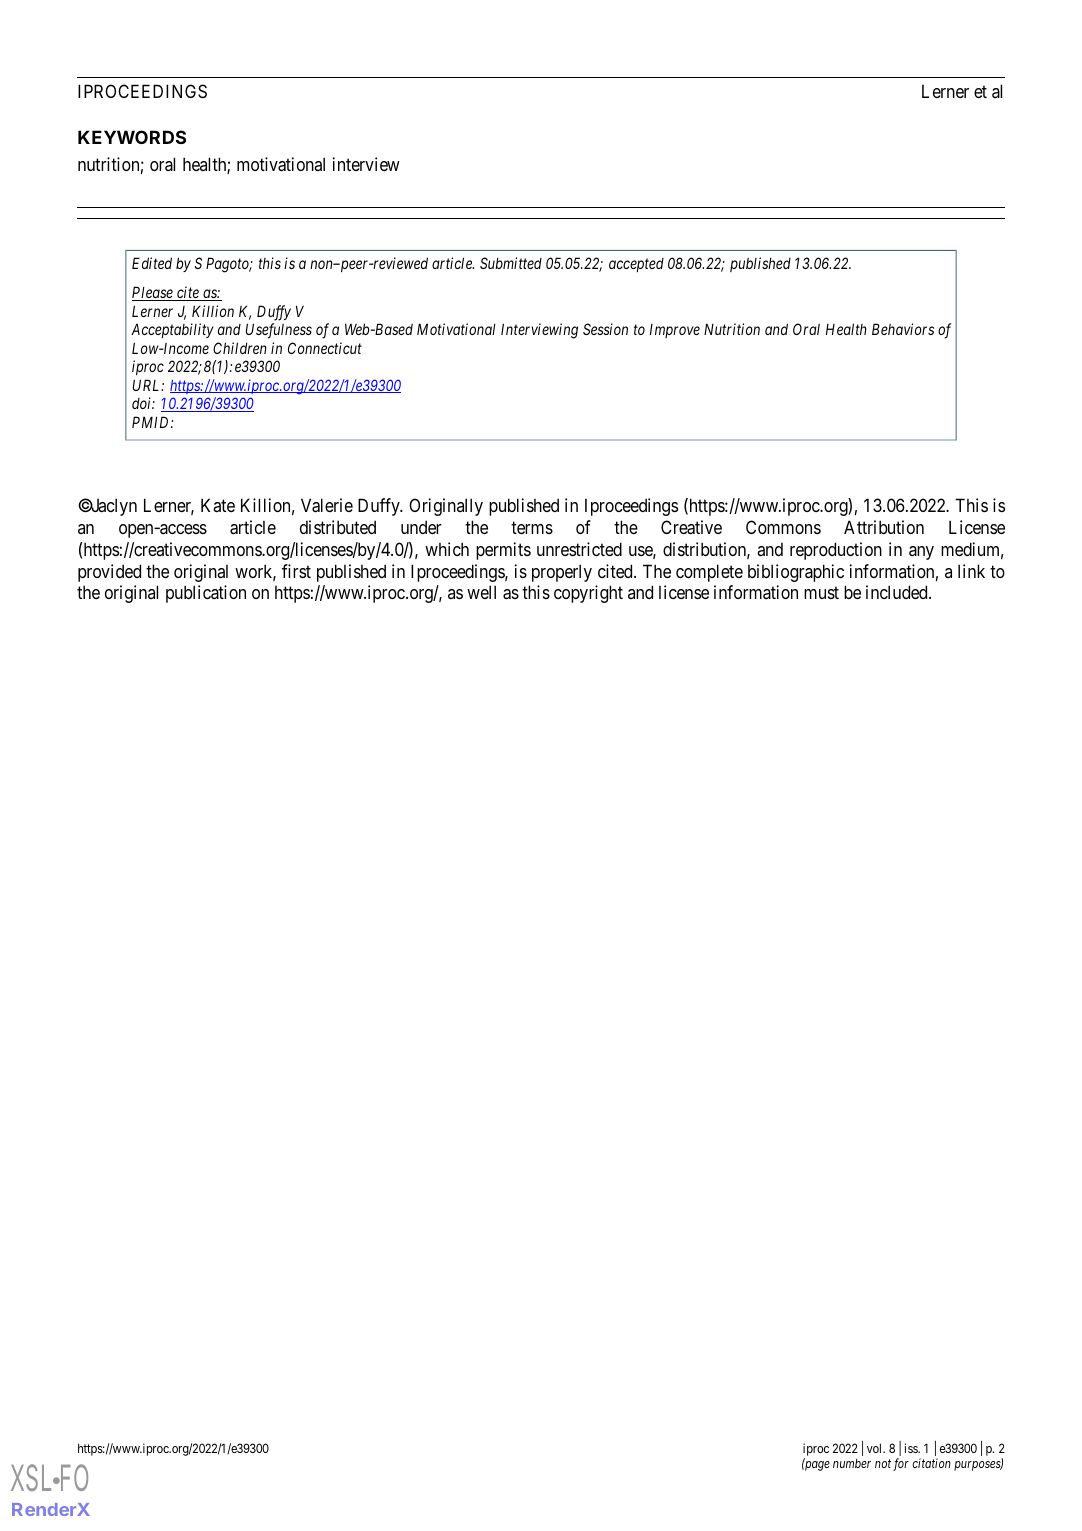 The width and height of the screenshot is (1082, 1531). What do you see at coordinates (883, 1463) in the screenshot?
I see `not` at bounding box center [883, 1463].
